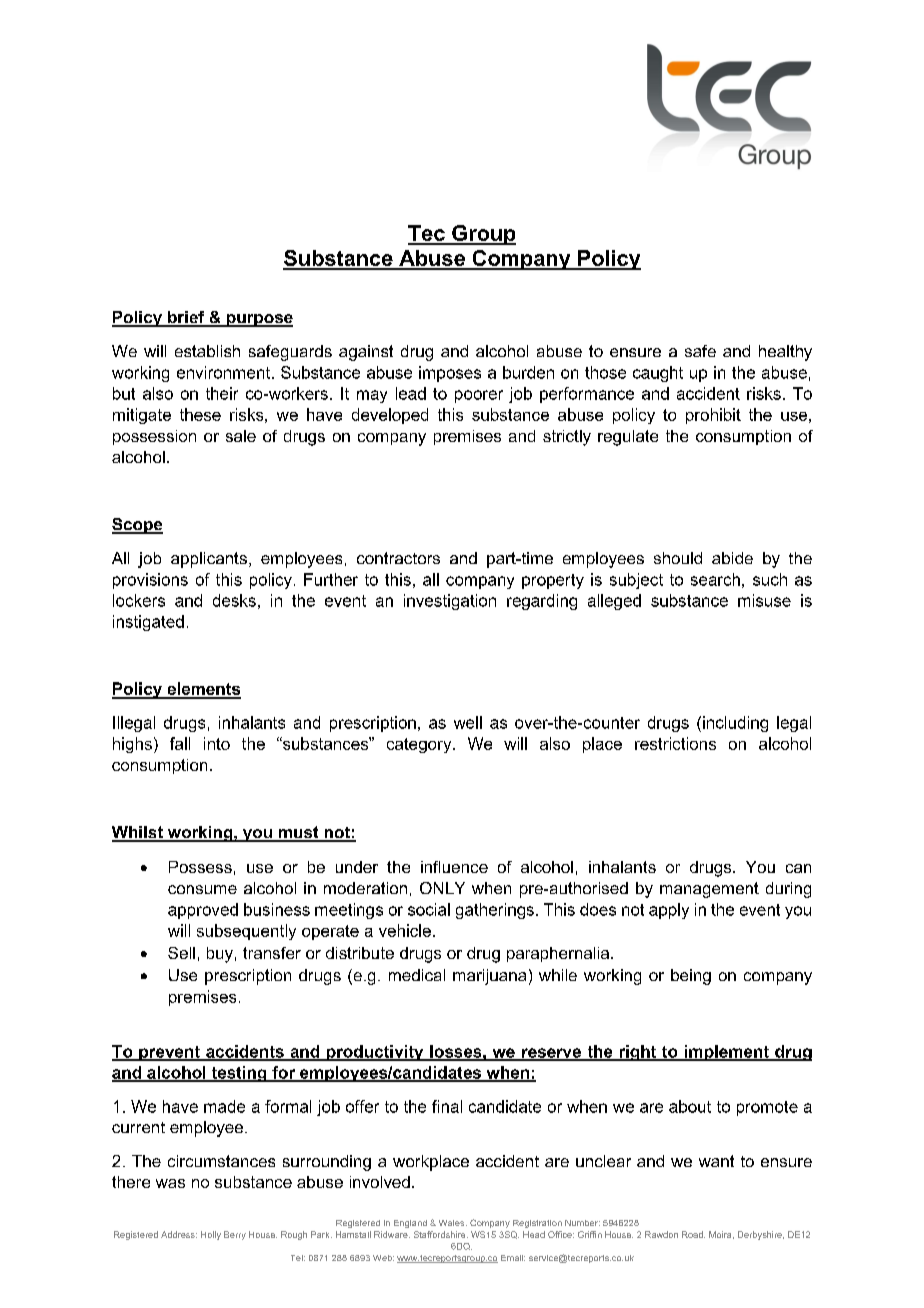 The height and width of the screenshot is (1308, 924). I want to click on social, so click(429, 909).
